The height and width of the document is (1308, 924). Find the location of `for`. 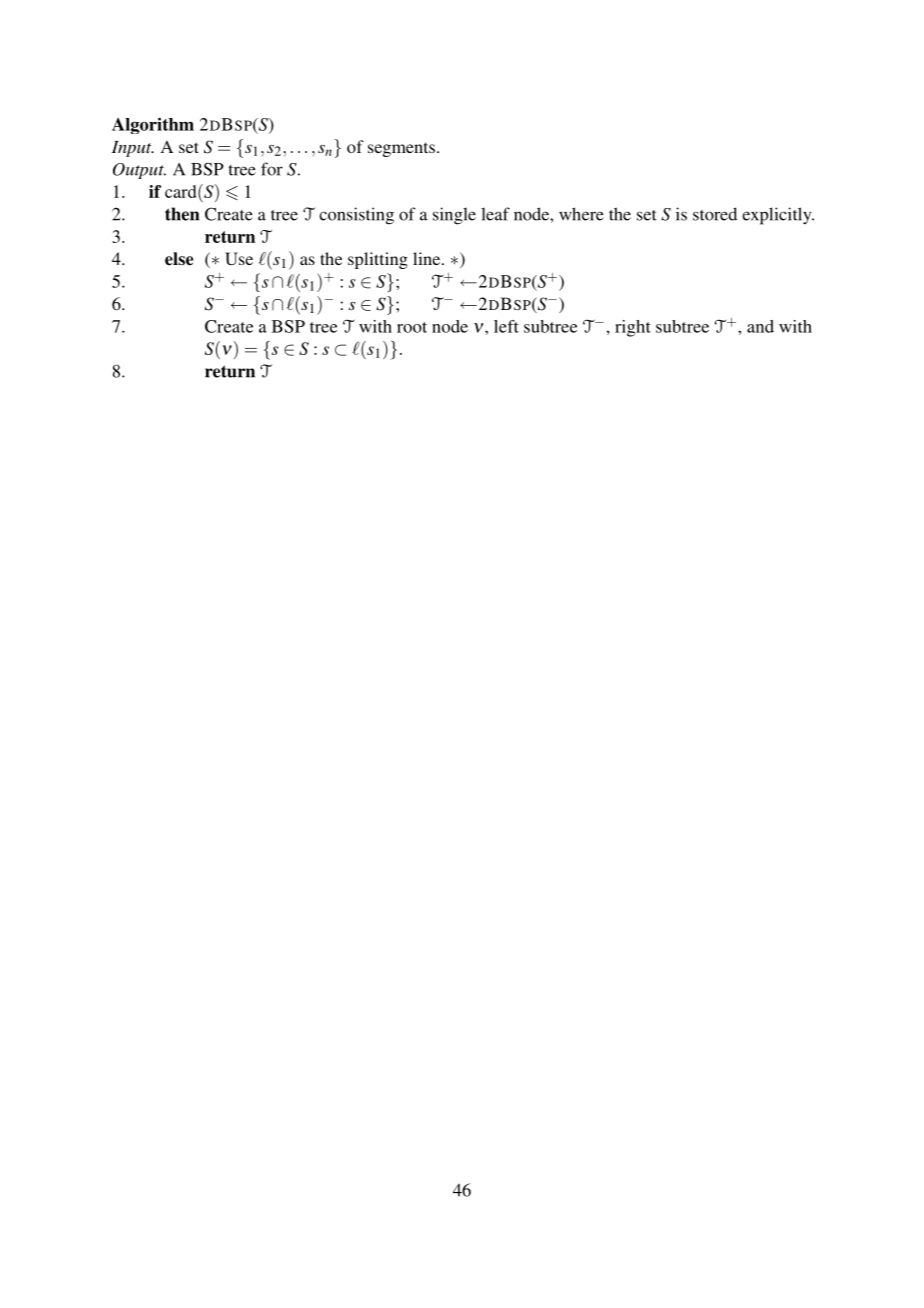

for is located at coordinates (272, 169).
